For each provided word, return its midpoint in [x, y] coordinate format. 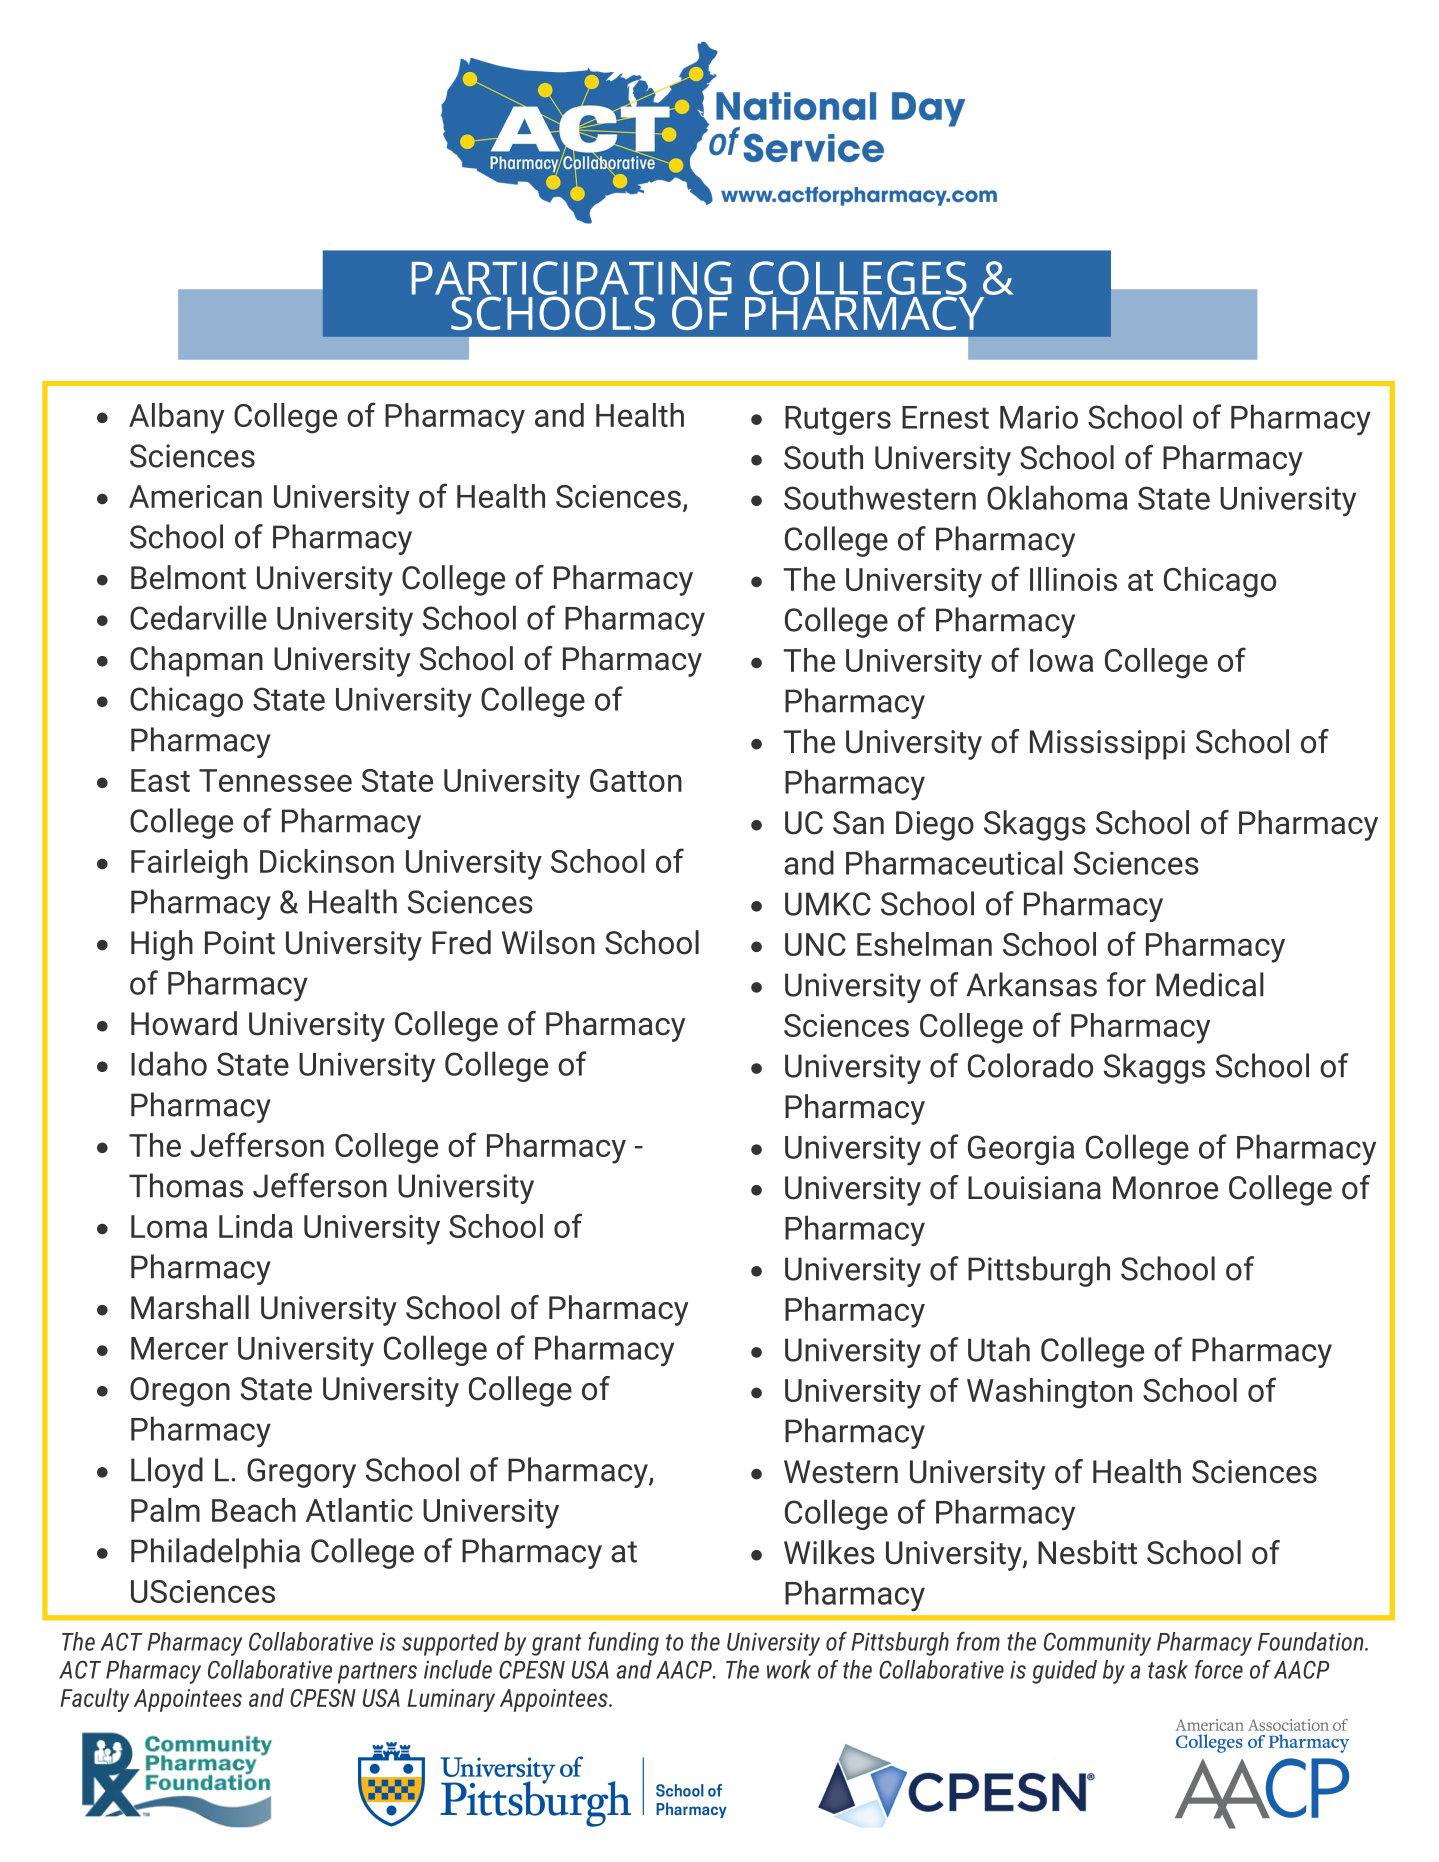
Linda [256, 1226]
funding [623, 1644]
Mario [1039, 417]
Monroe [1165, 1188]
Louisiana [1034, 1188]
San [858, 823]
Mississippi [1107, 745]
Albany [176, 418]
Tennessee [275, 780]
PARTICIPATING [572, 279]
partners [377, 1673]
